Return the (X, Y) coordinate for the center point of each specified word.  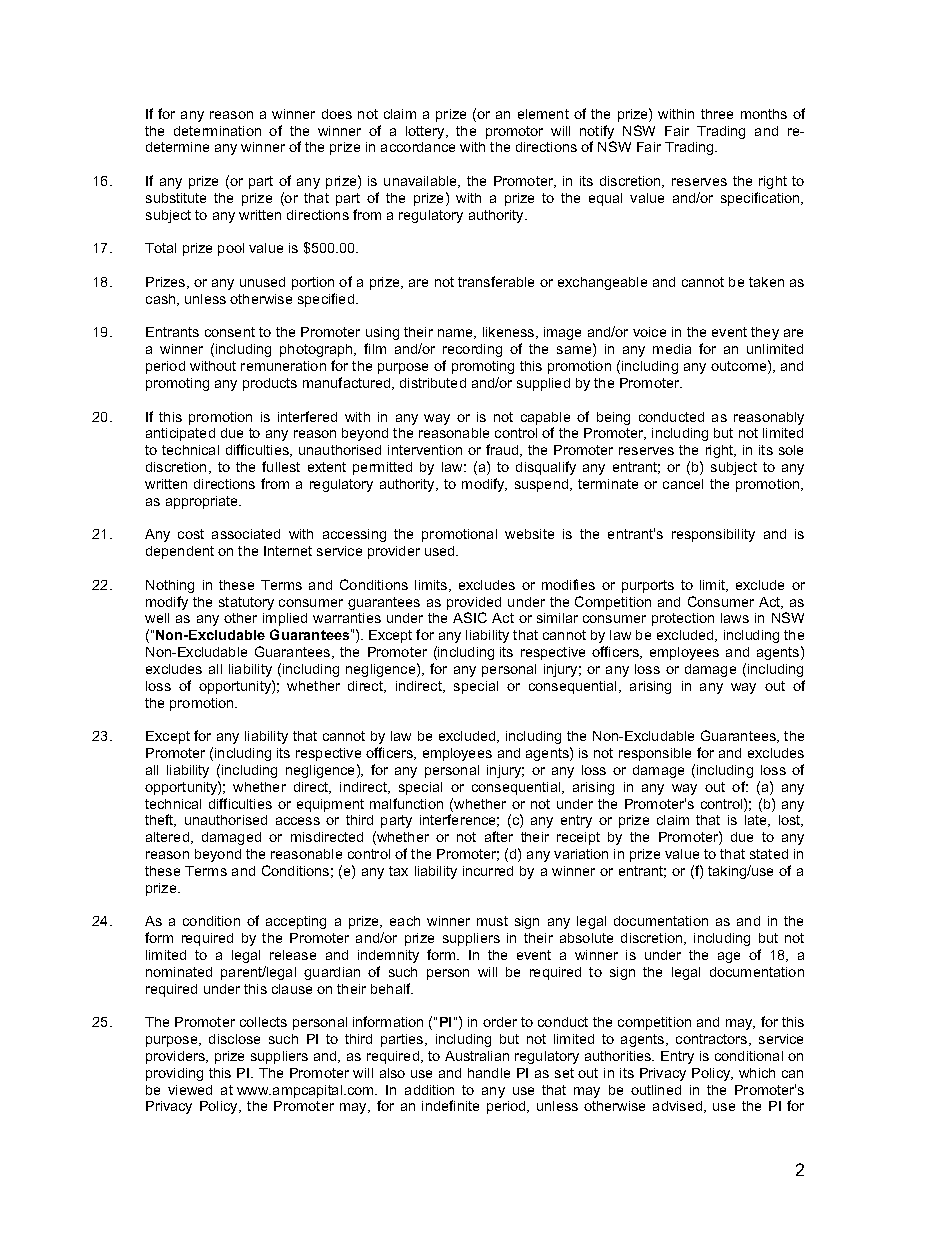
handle (489, 1073)
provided (474, 605)
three (717, 114)
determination (217, 131)
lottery (426, 132)
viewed (190, 1090)
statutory (246, 603)
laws (735, 618)
